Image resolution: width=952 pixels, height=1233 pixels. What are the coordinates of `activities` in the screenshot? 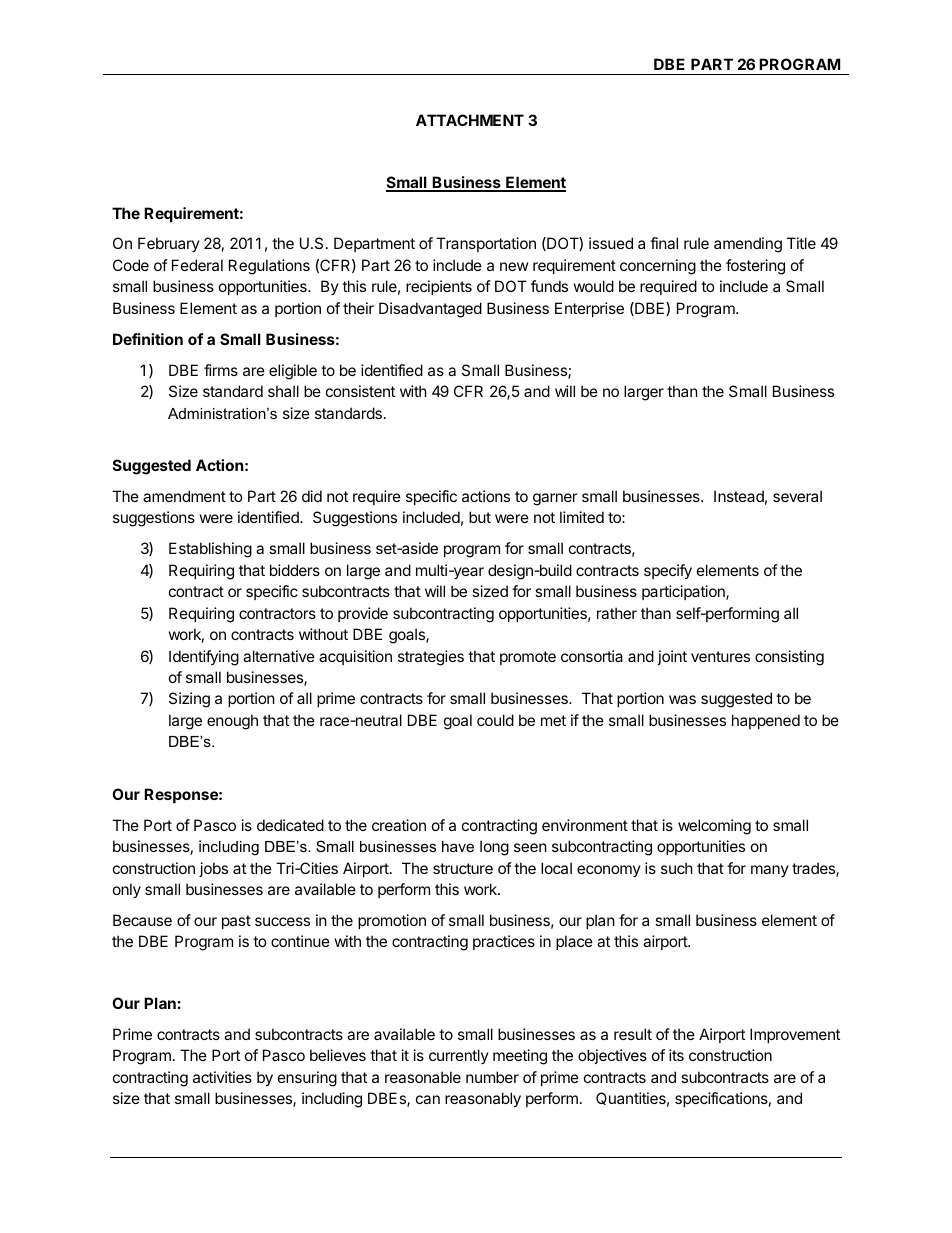 It's located at (222, 1077).
